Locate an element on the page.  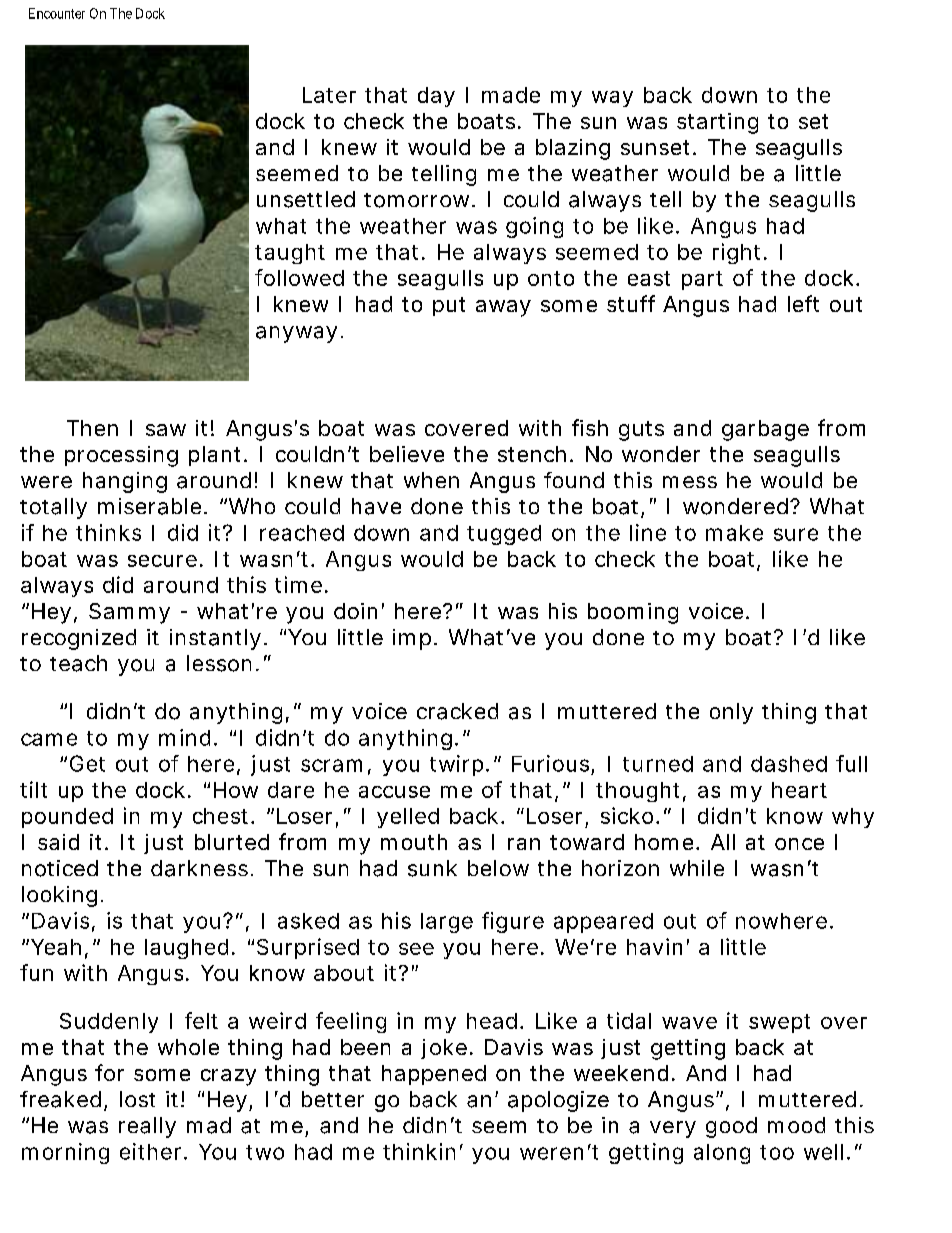
day is located at coordinates (436, 97).
